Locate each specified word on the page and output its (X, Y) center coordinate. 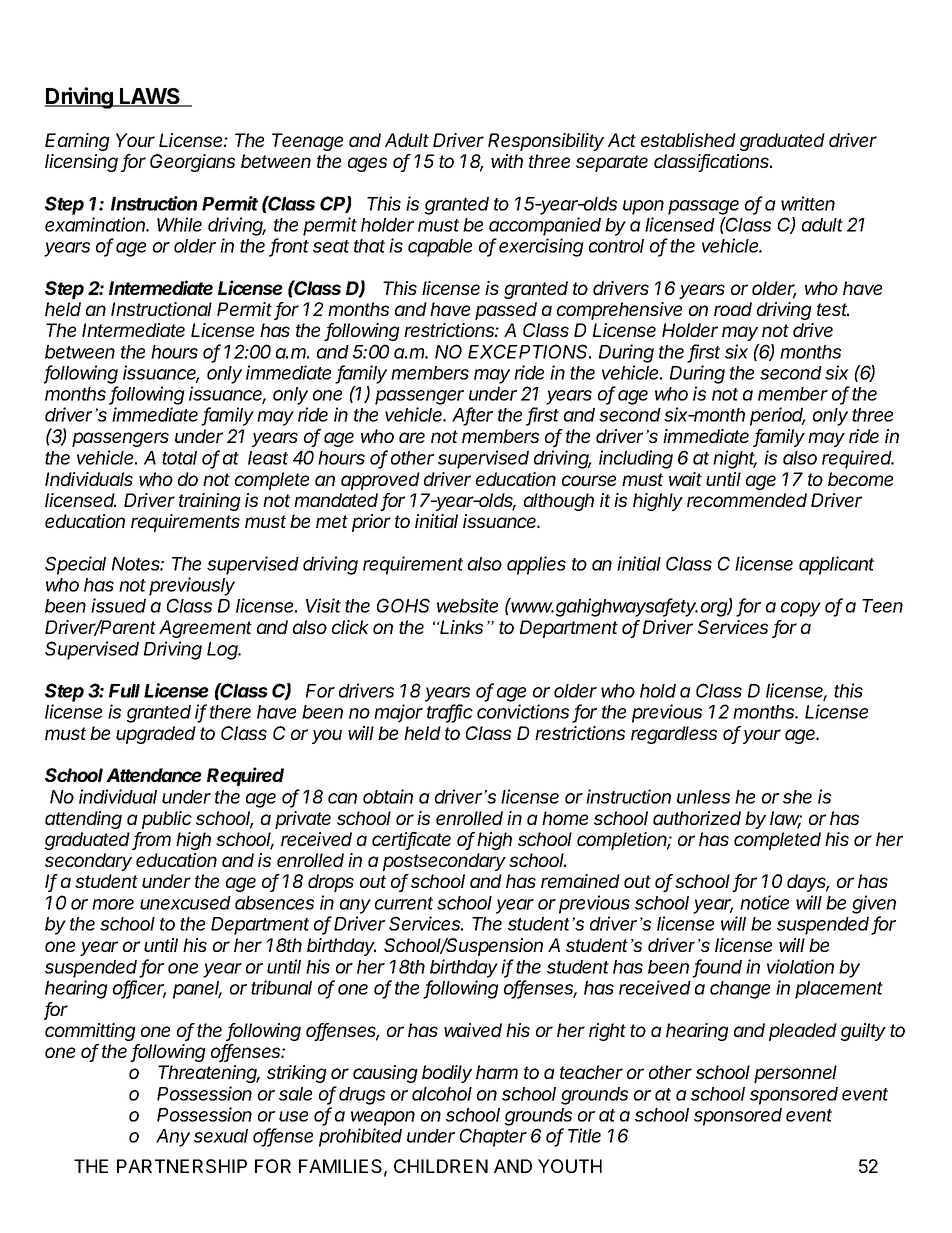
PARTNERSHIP (182, 1166)
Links (461, 627)
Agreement (205, 629)
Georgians (192, 163)
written (808, 203)
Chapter (493, 1137)
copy (801, 609)
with (507, 161)
